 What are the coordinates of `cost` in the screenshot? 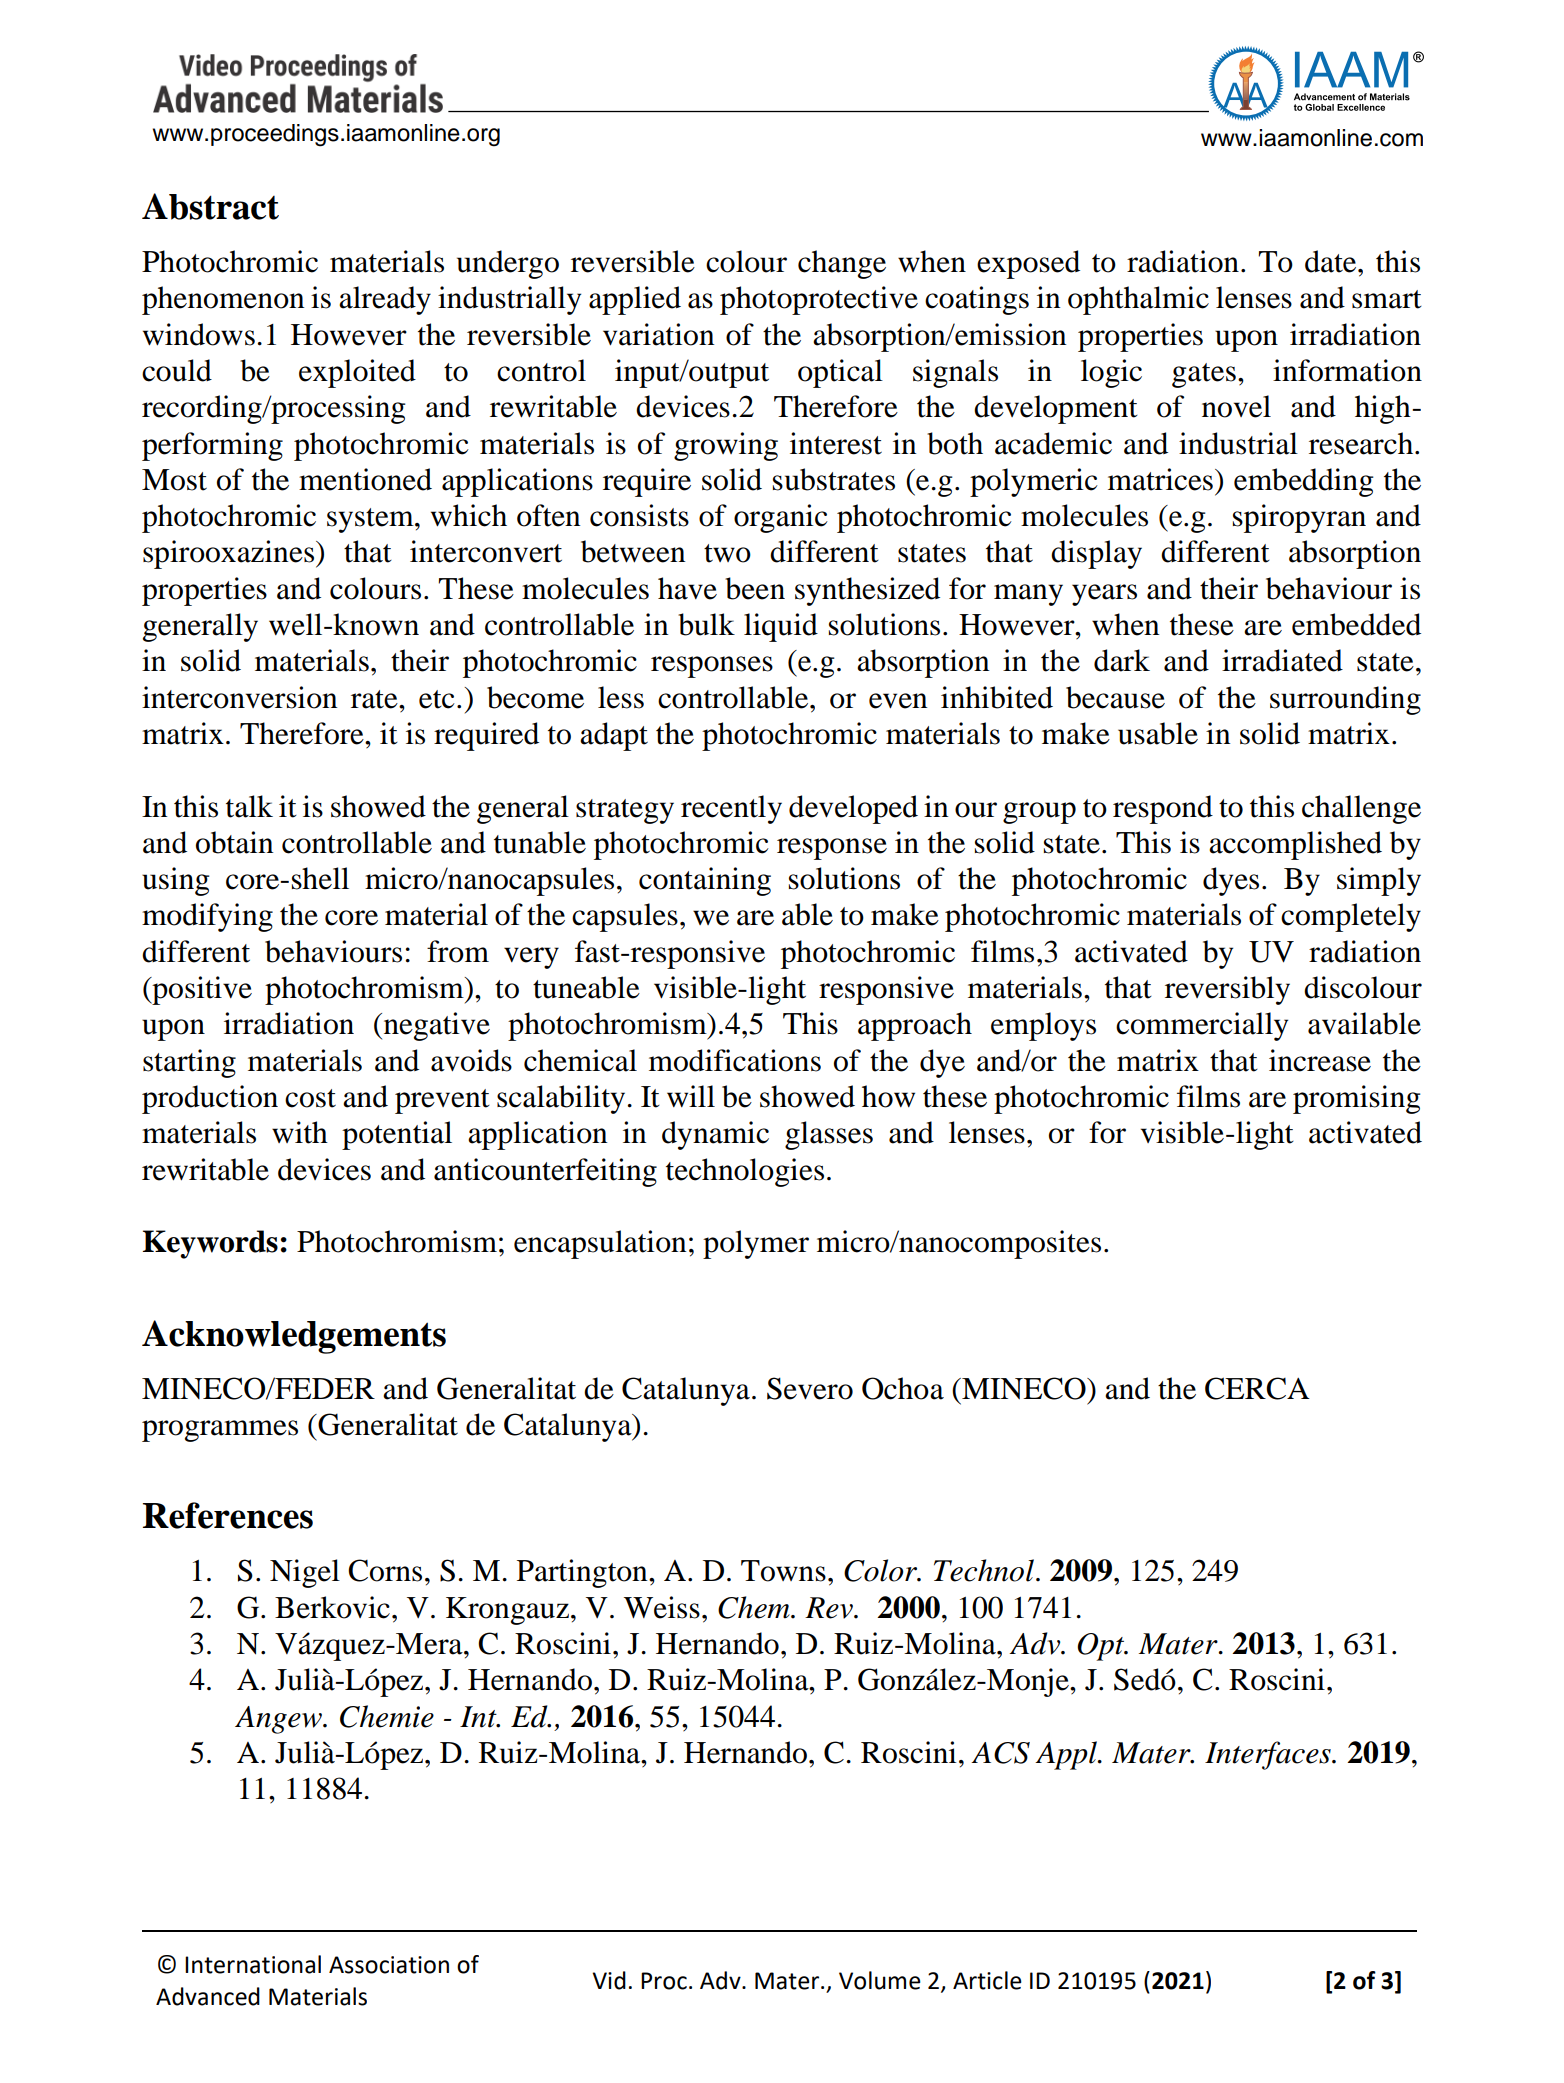 It's located at (310, 1098).
